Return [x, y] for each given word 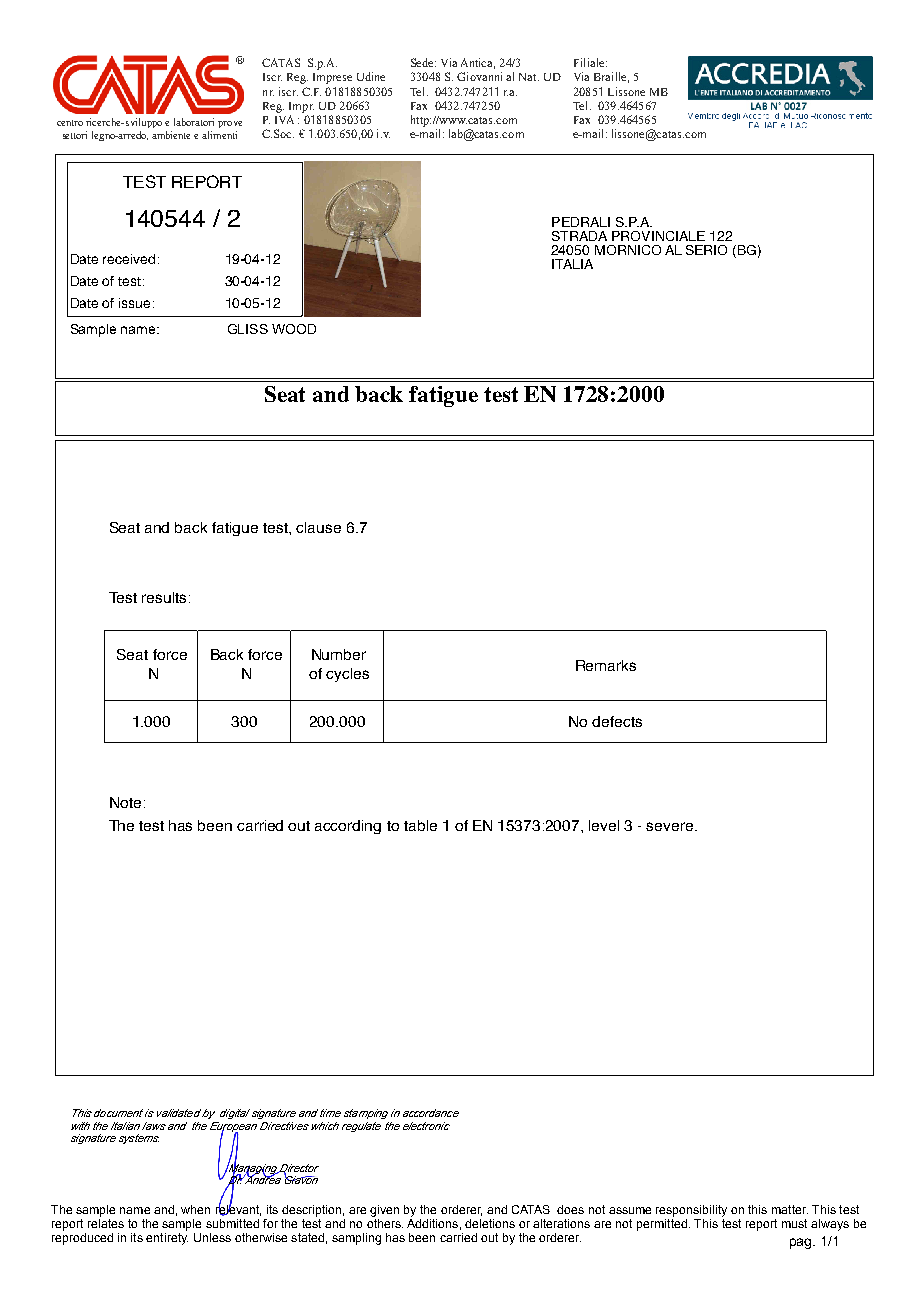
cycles [347, 675]
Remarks [606, 665]
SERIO [706, 250]
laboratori [194, 122]
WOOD [294, 329]
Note [125, 802]
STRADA [579, 236]
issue [134, 303]
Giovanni [479, 76]
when [195, 1209]
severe [671, 826]
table [420, 825]
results [164, 597]
